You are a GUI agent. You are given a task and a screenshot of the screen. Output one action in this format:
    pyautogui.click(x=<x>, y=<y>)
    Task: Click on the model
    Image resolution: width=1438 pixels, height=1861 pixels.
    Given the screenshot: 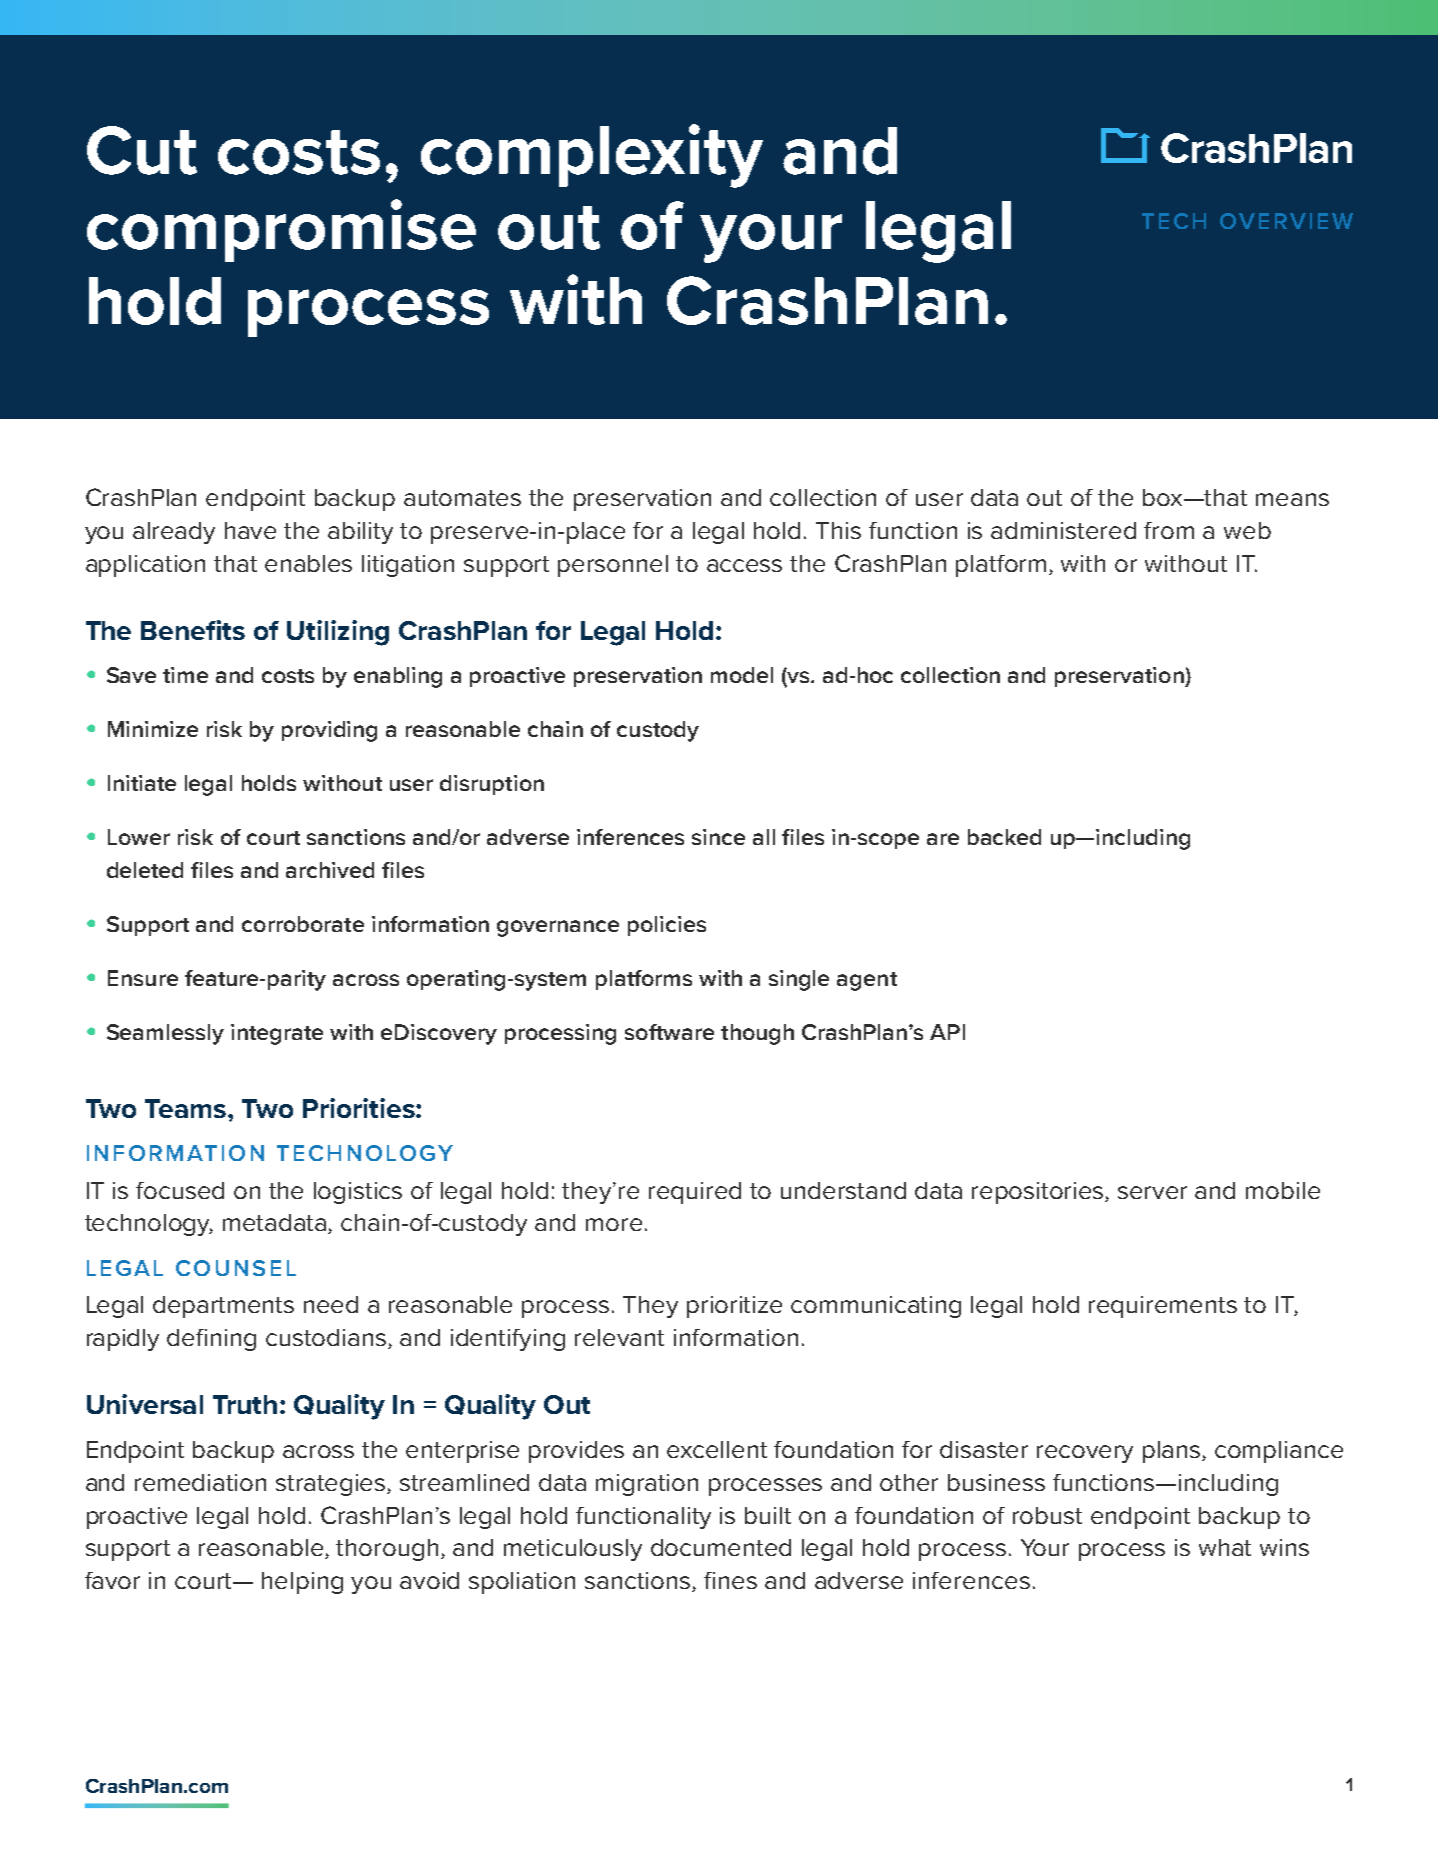 What is the action you would take?
    pyautogui.click(x=742, y=675)
